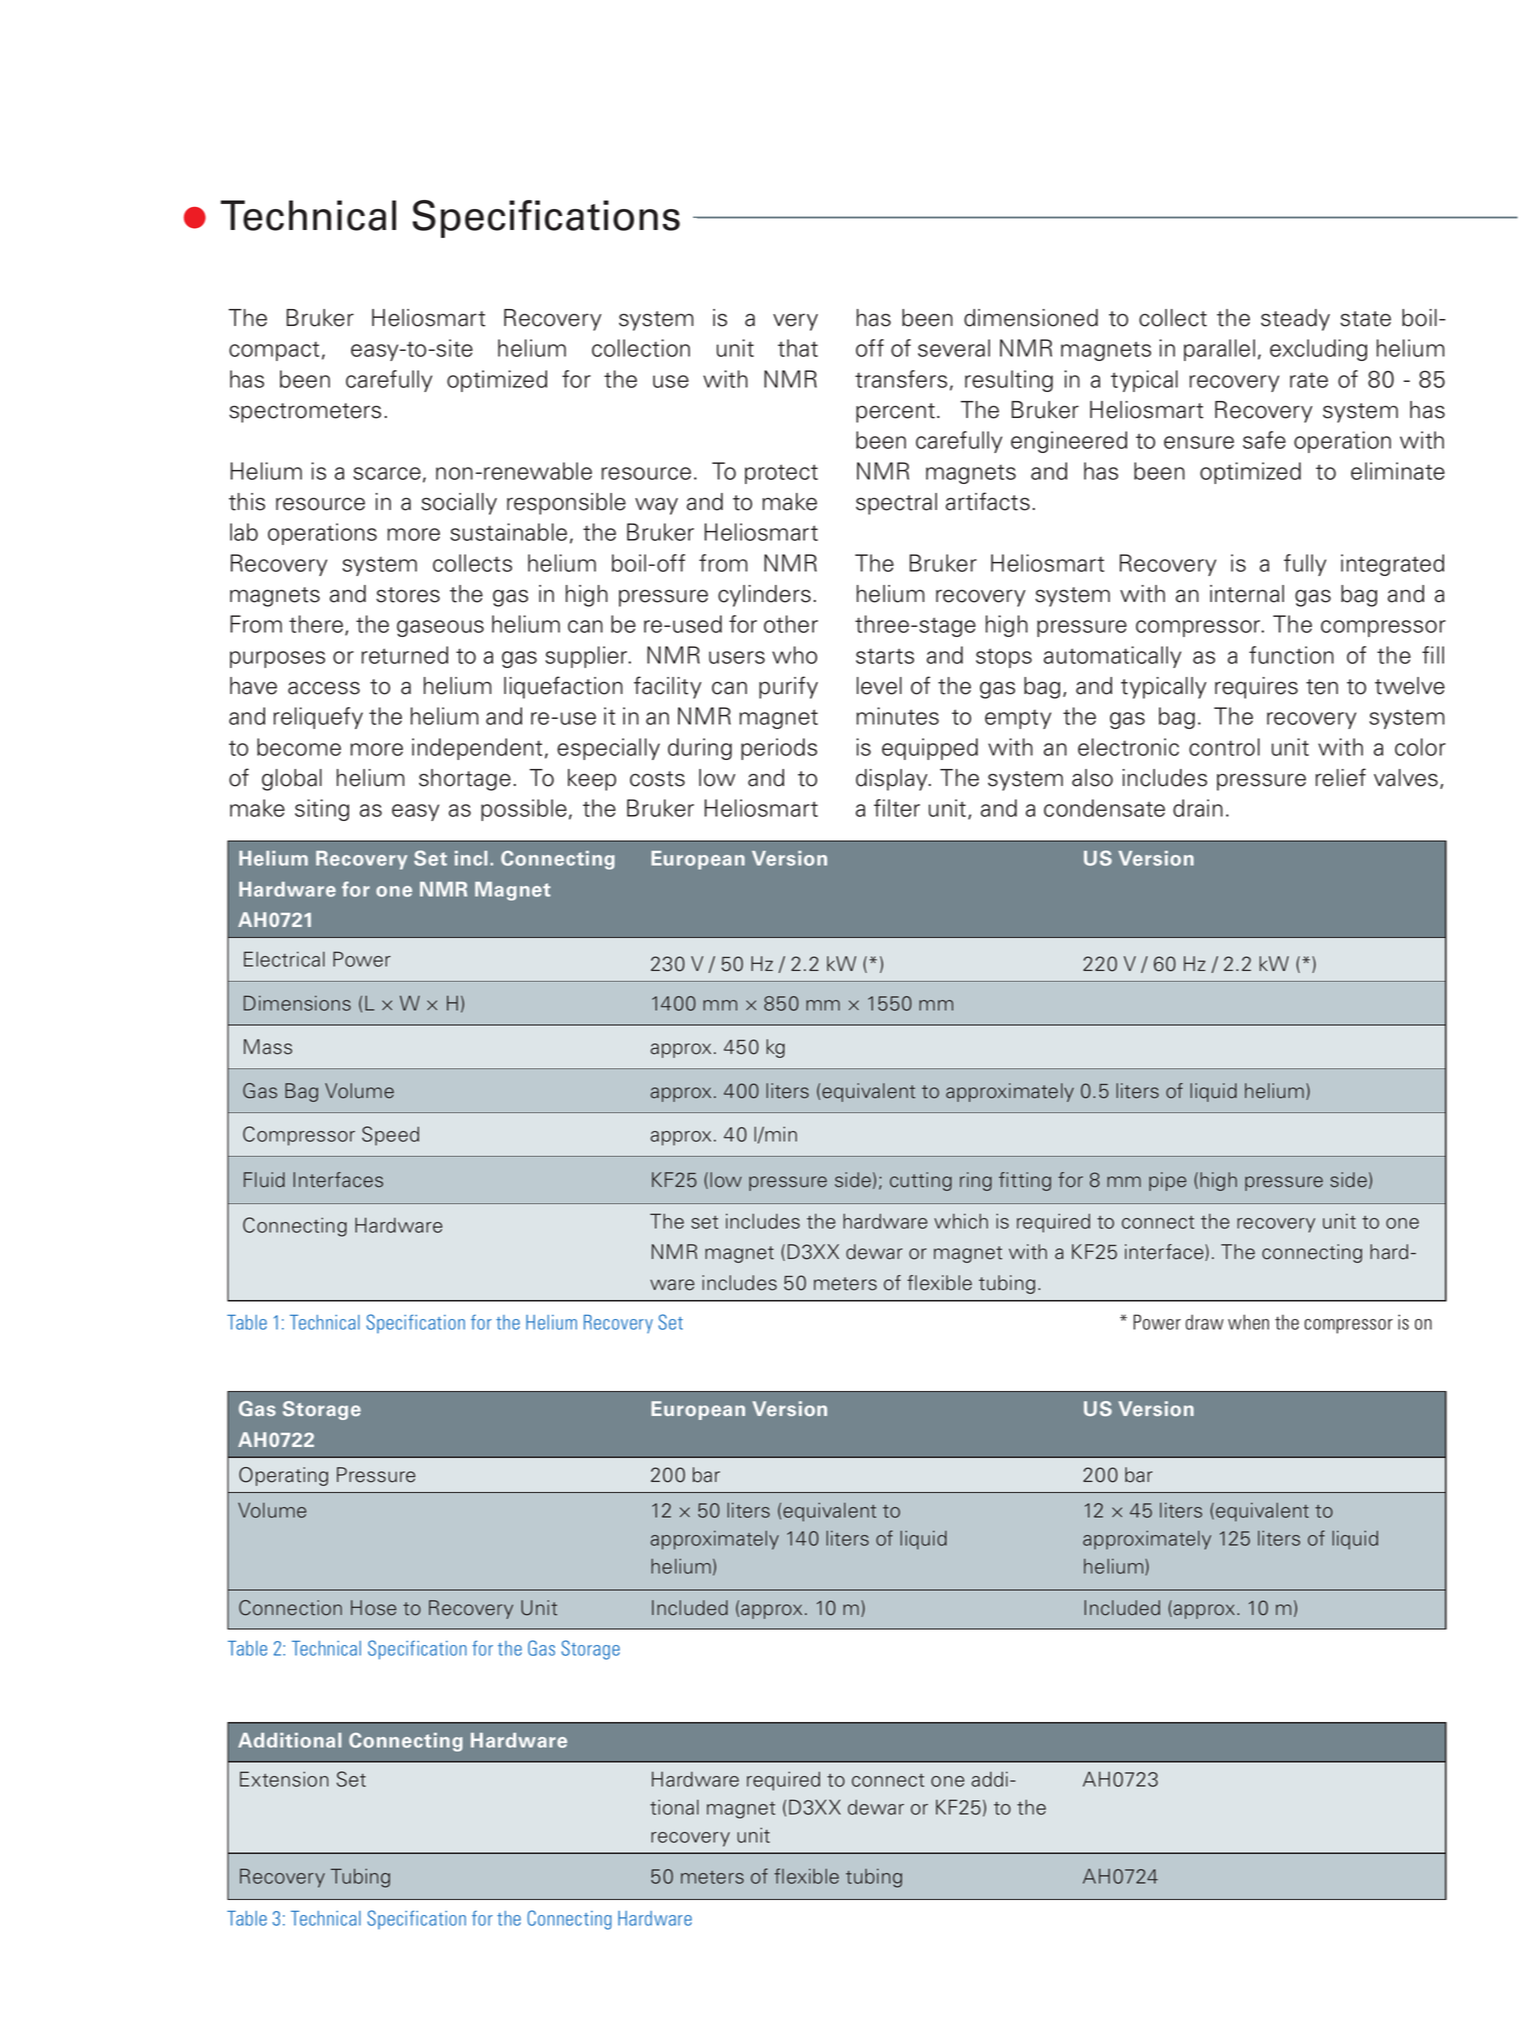 This document has width=1521, height=2021. Describe the element at coordinates (1248, 1322) in the document. I see `when` at that location.
